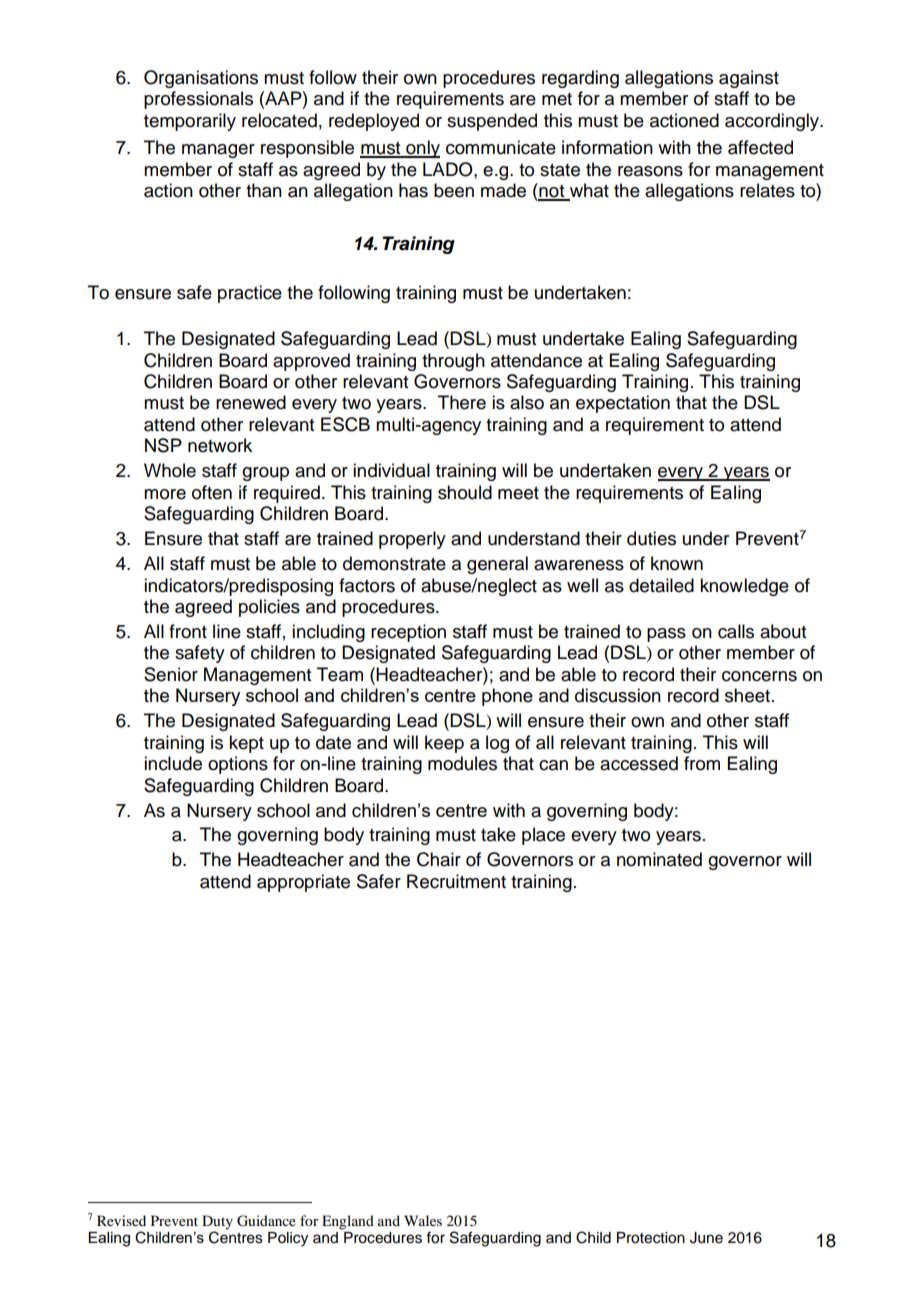  What do you see at coordinates (423, 1220) in the screenshot?
I see `Wales` at bounding box center [423, 1220].
